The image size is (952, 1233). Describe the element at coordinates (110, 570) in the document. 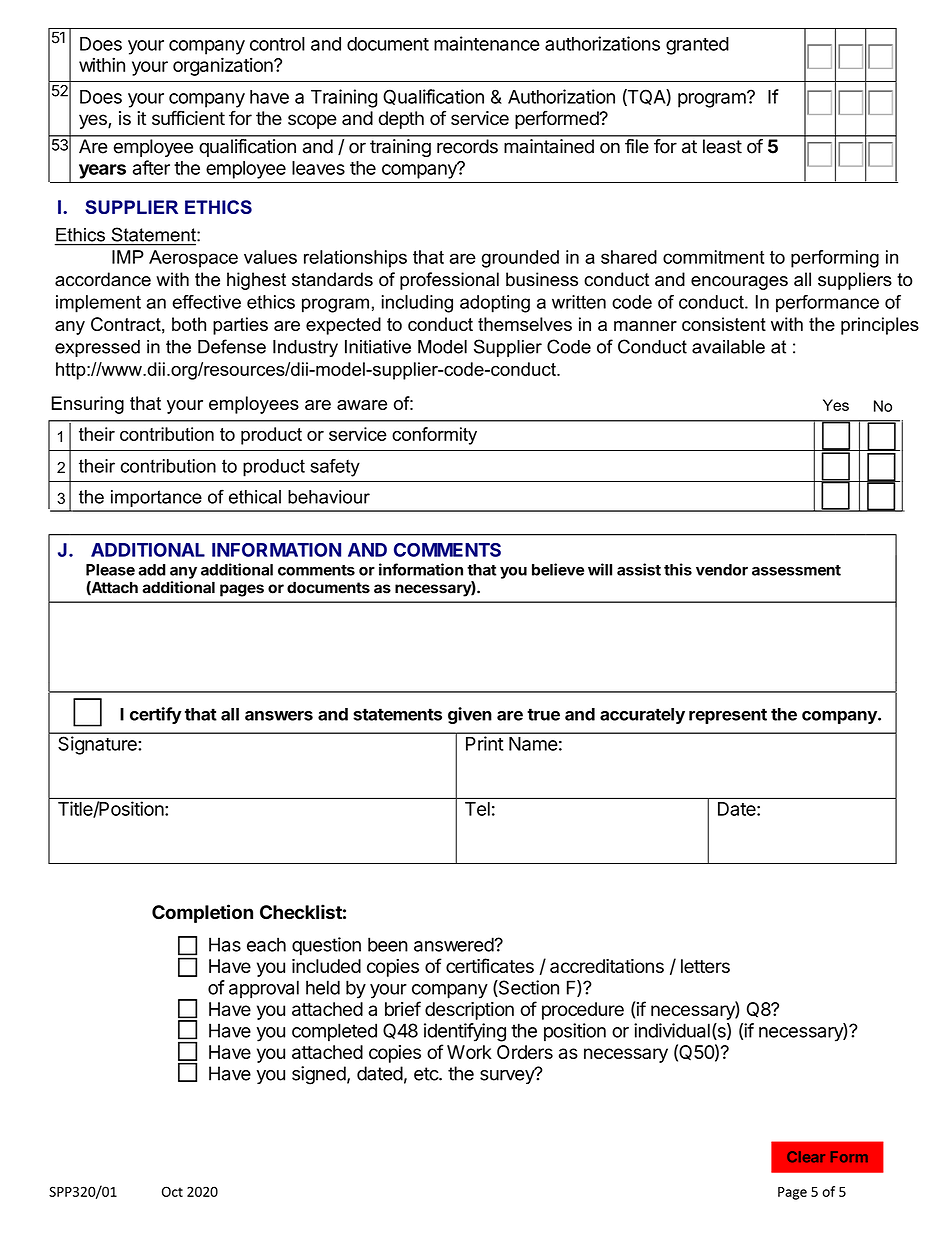

I see `Please` at that location.
